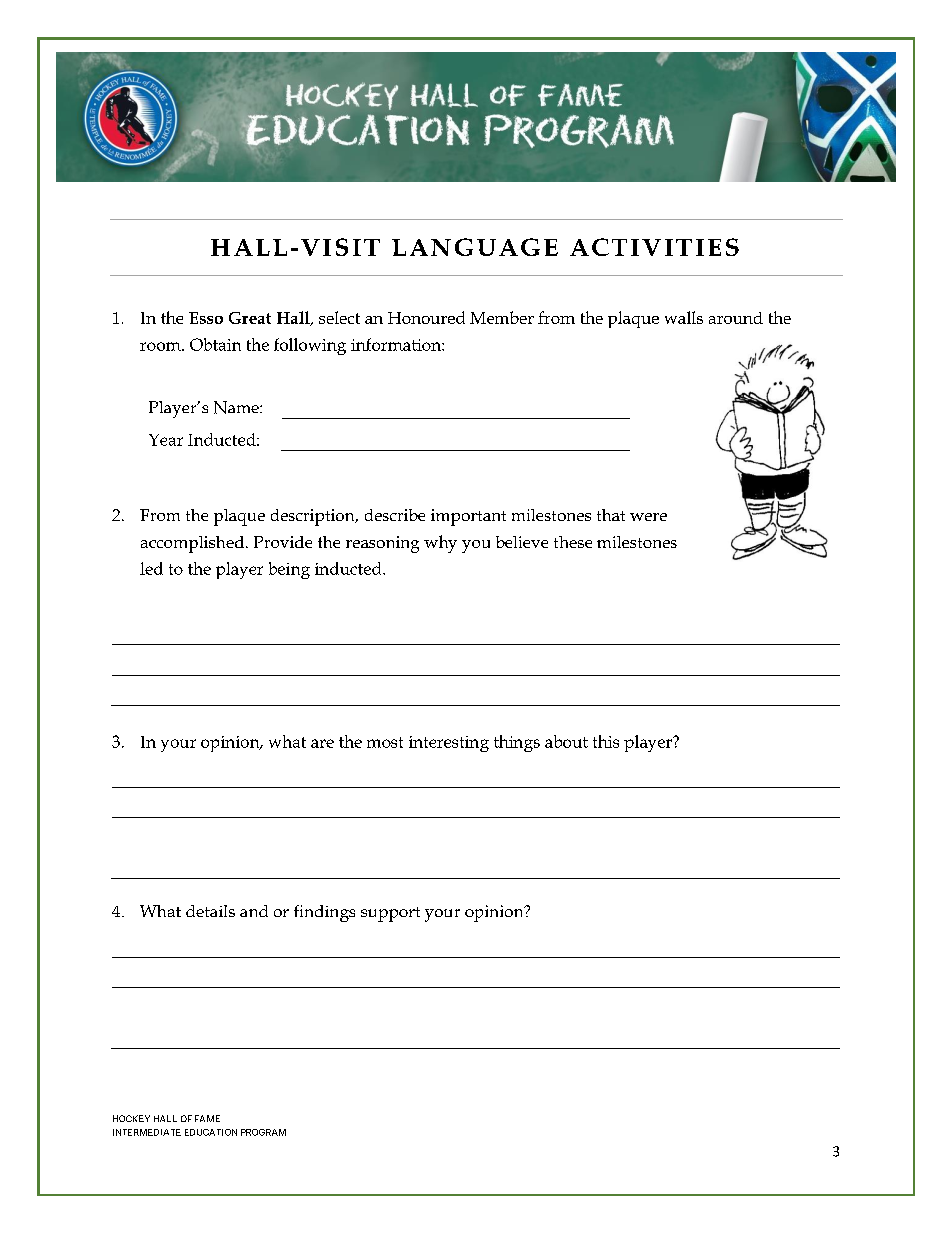 This screenshot has height=1233, width=952. I want to click on walls, so click(684, 317).
